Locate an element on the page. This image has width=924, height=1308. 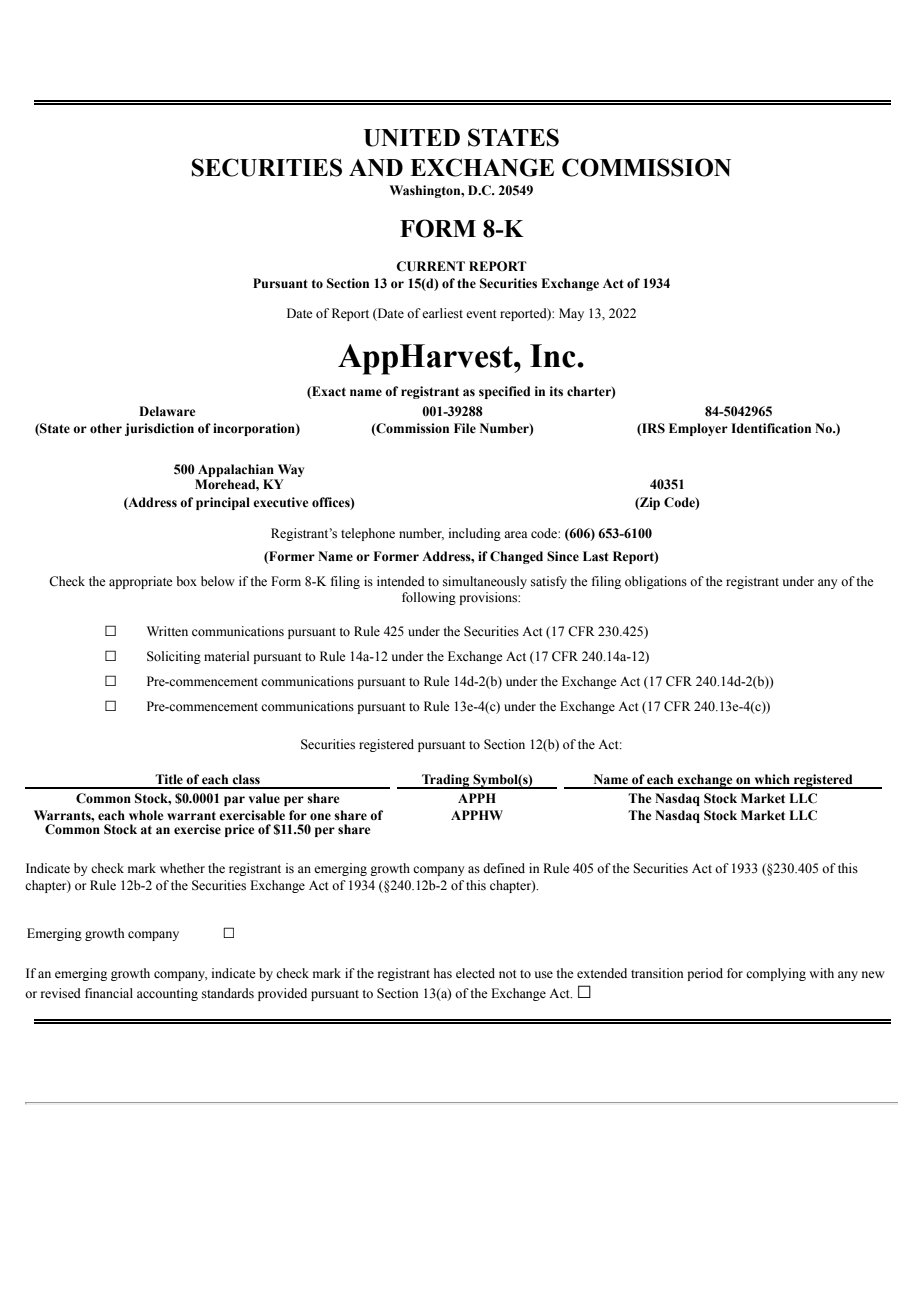
jurisdiction is located at coordinates (159, 429).
